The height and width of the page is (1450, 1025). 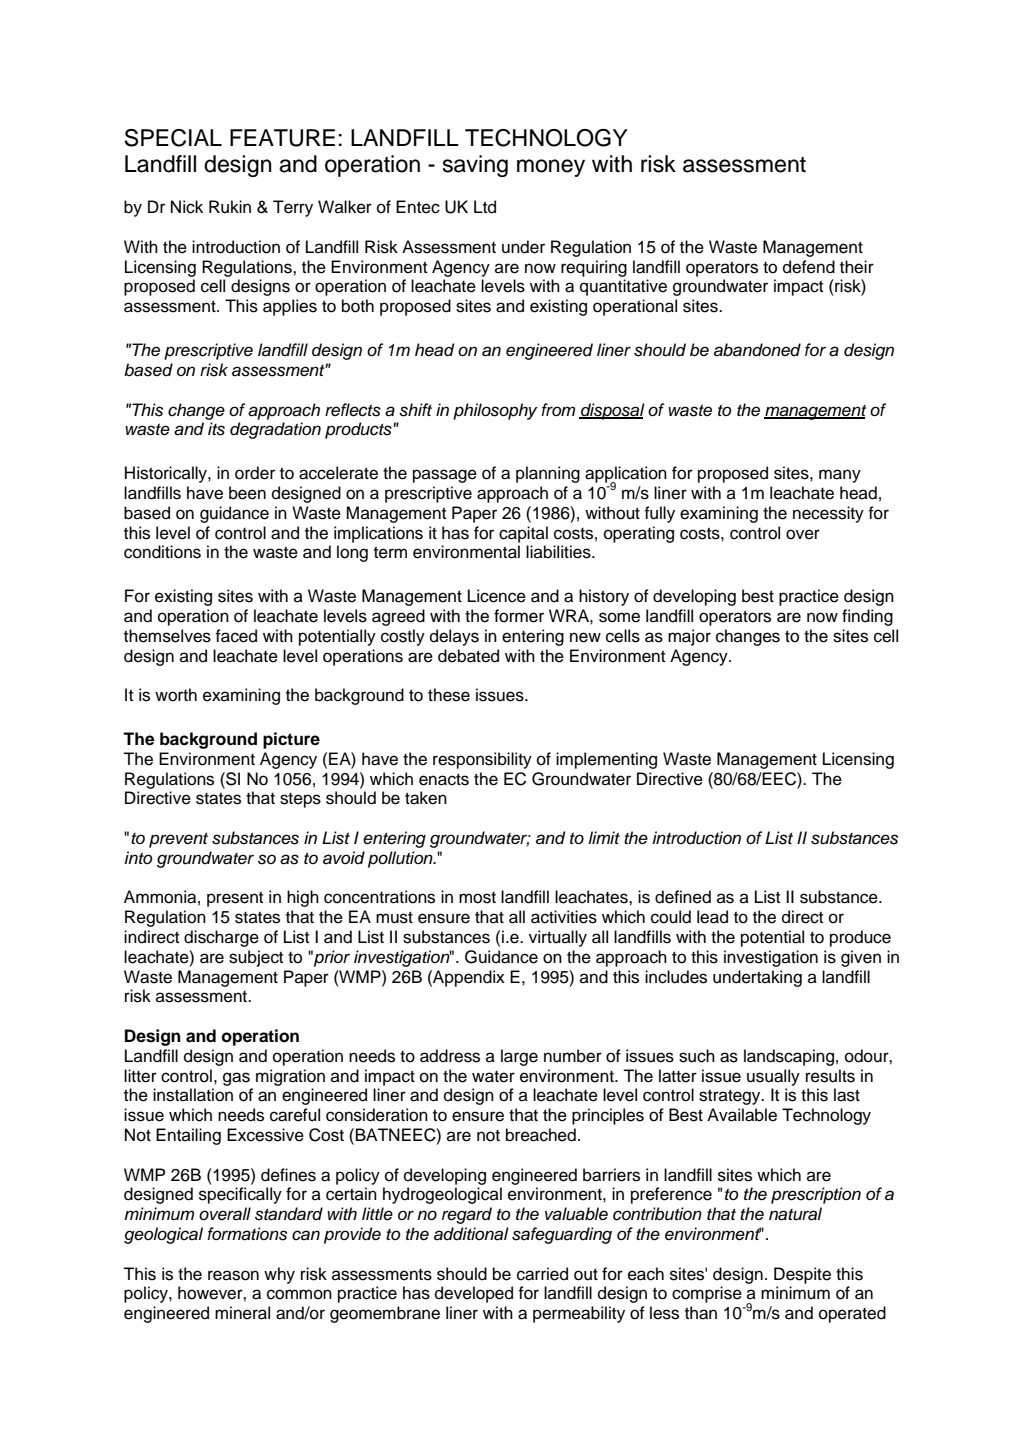 What do you see at coordinates (689, 637) in the page?
I see `major` at bounding box center [689, 637].
